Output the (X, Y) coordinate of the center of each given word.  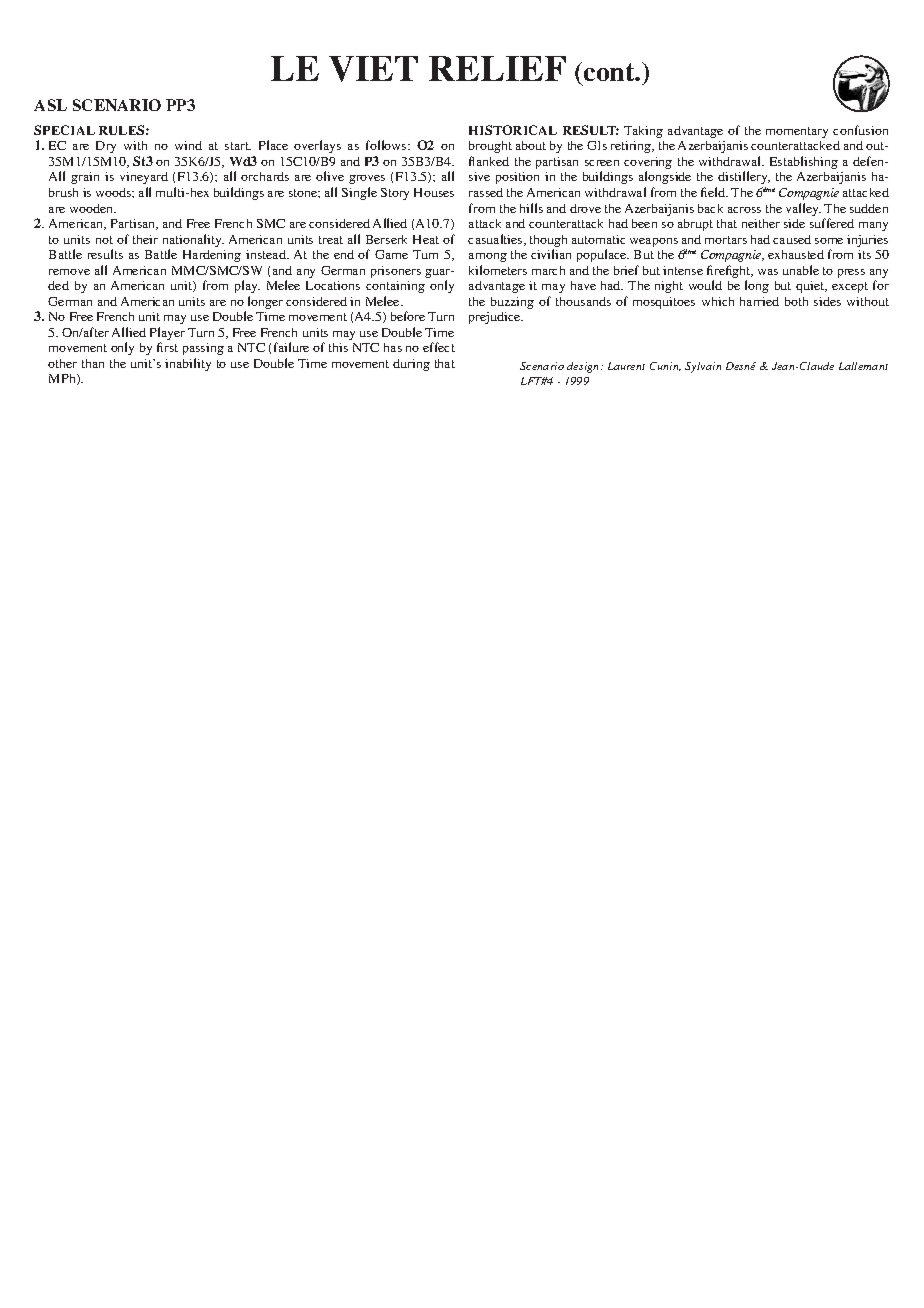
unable (801, 270)
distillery (744, 177)
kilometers (498, 270)
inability (188, 364)
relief (497, 68)
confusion (860, 130)
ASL (50, 105)
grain (85, 178)
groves (367, 179)
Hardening (212, 256)
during (411, 365)
